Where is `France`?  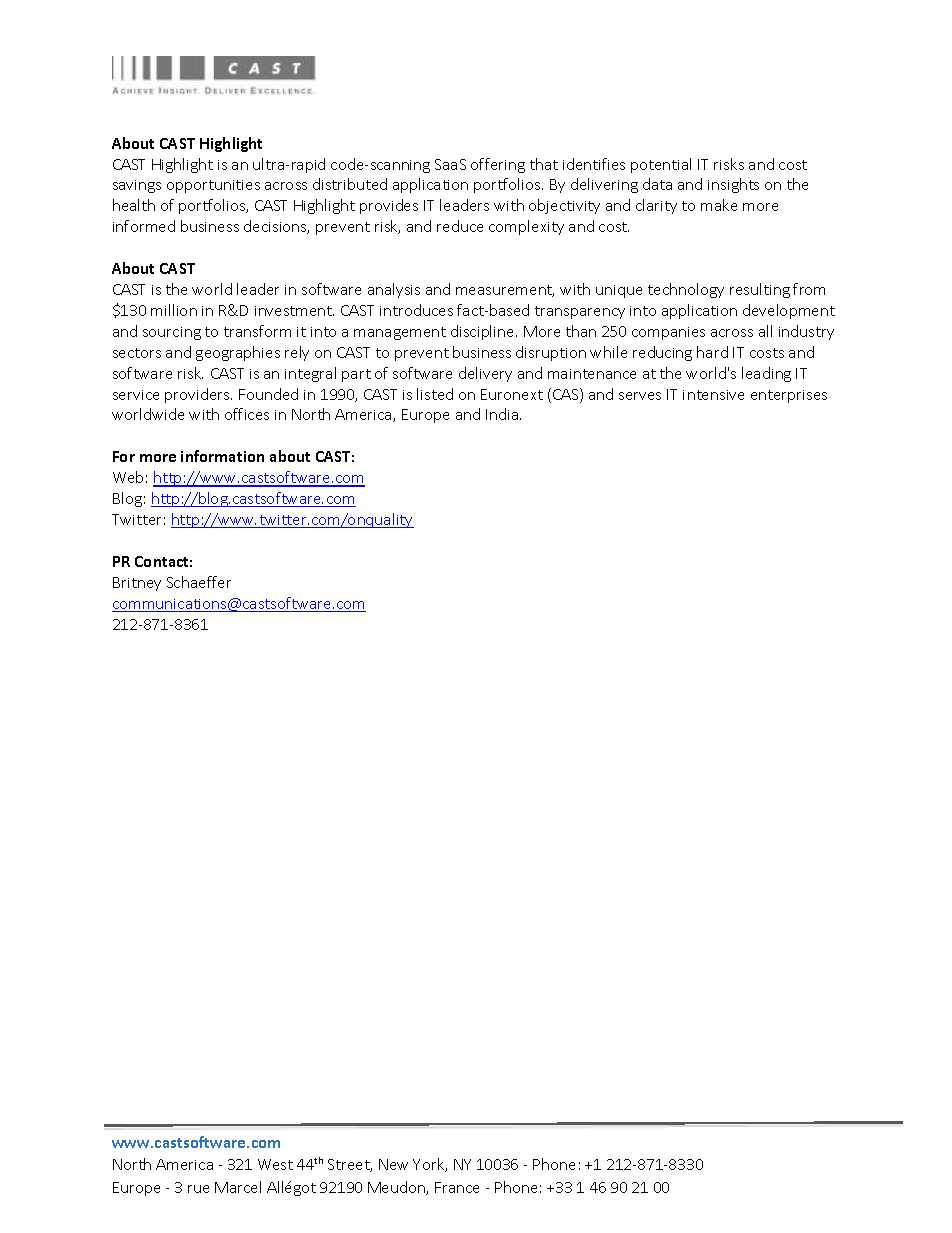 France is located at coordinates (457, 1187).
